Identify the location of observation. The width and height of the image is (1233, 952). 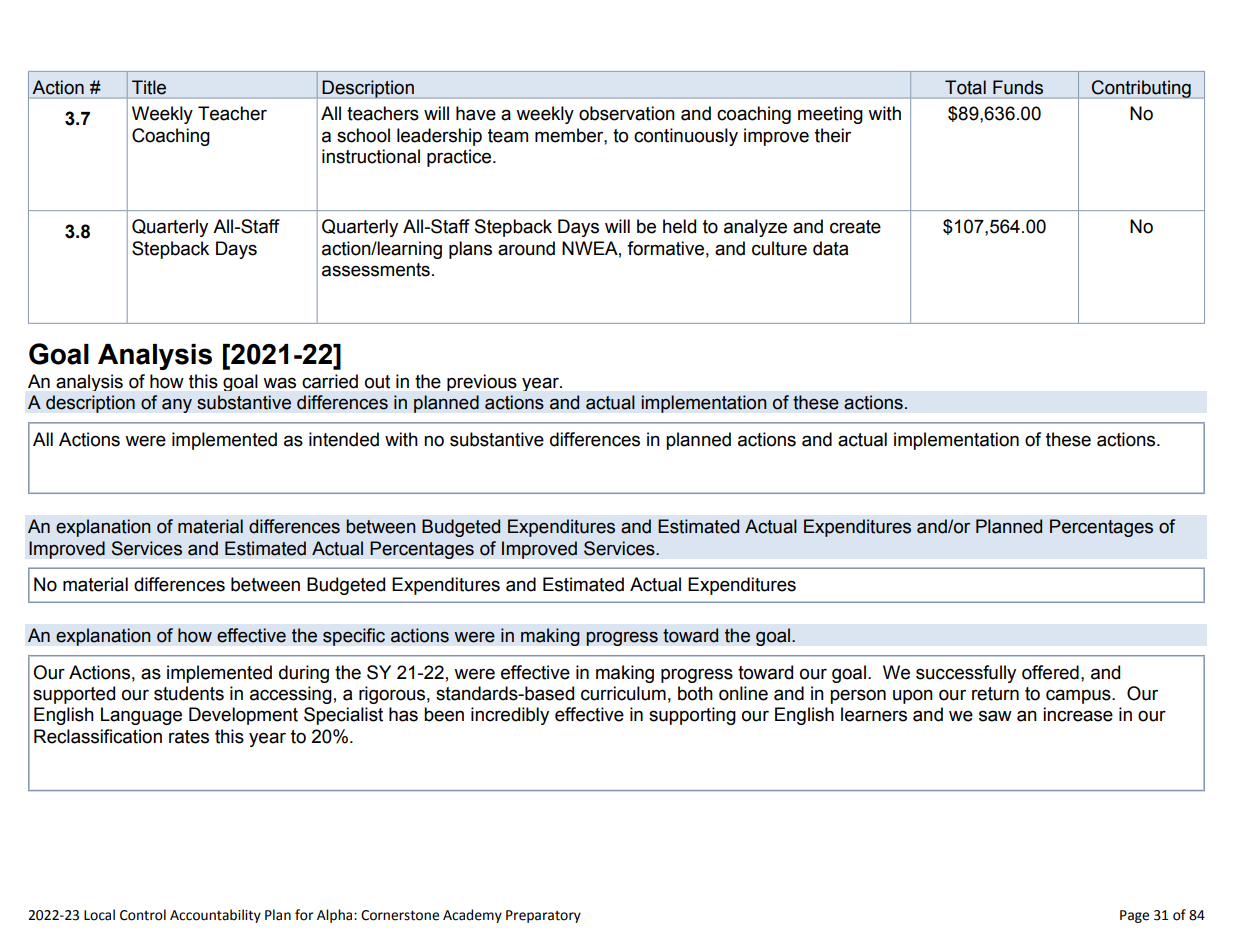
(627, 113).
